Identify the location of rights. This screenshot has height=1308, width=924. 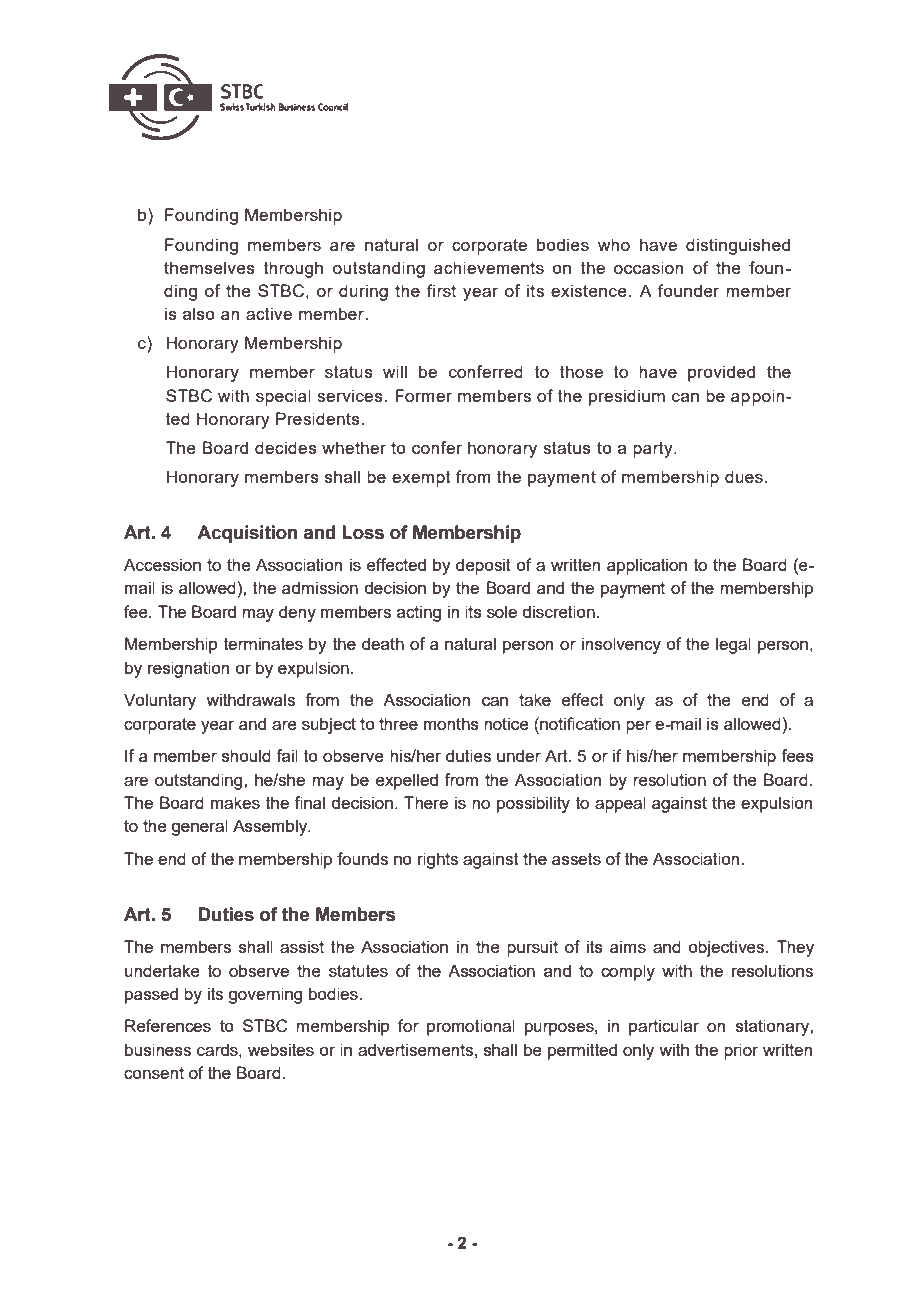
(438, 860).
